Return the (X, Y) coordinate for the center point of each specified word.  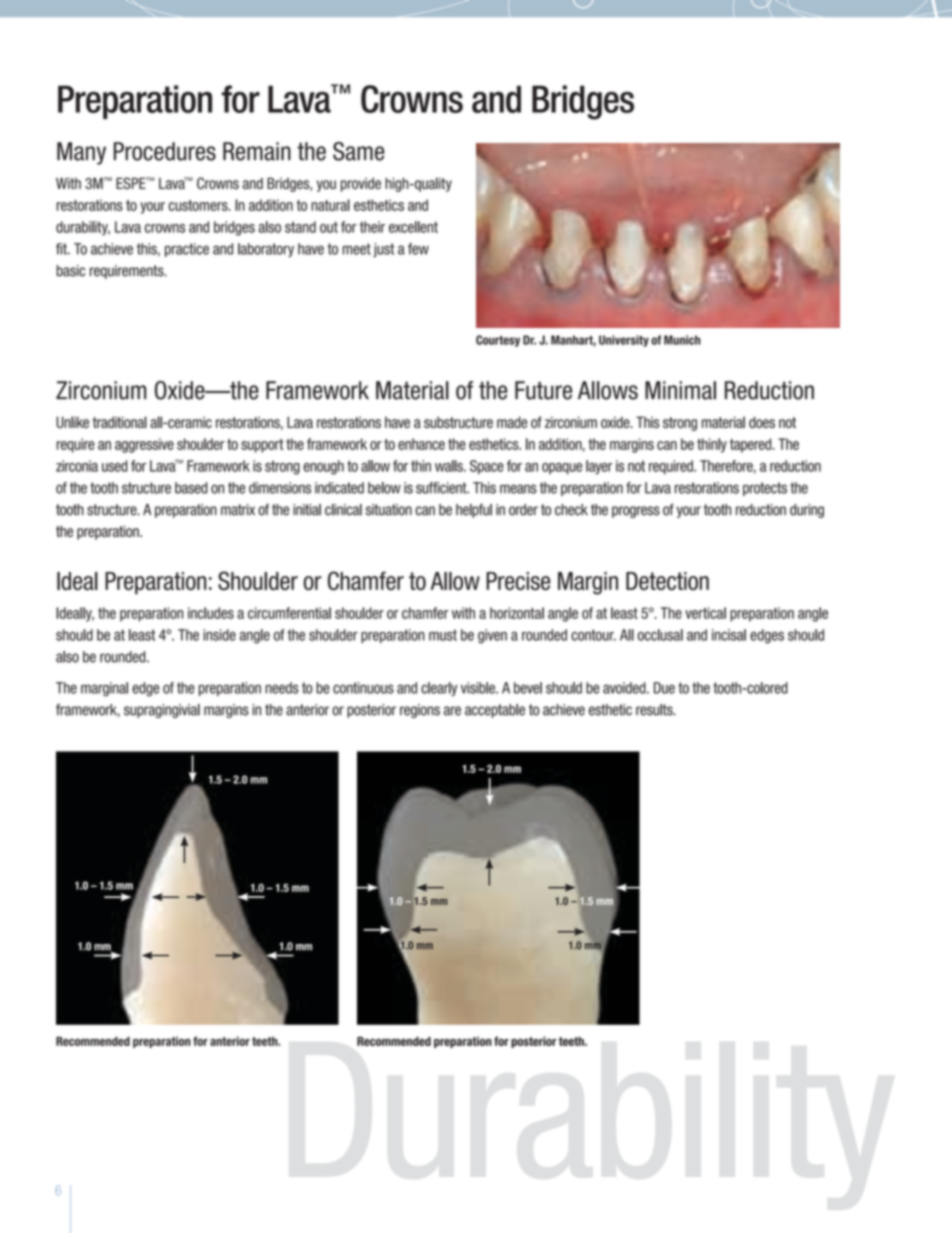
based (191, 488)
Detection (667, 581)
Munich (682, 340)
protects (765, 489)
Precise (518, 581)
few (418, 249)
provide (361, 185)
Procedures (165, 151)
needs (282, 688)
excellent (413, 227)
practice (187, 250)
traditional (120, 422)
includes (211, 613)
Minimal (680, 390)
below (384, 488)
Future (543, 390)
